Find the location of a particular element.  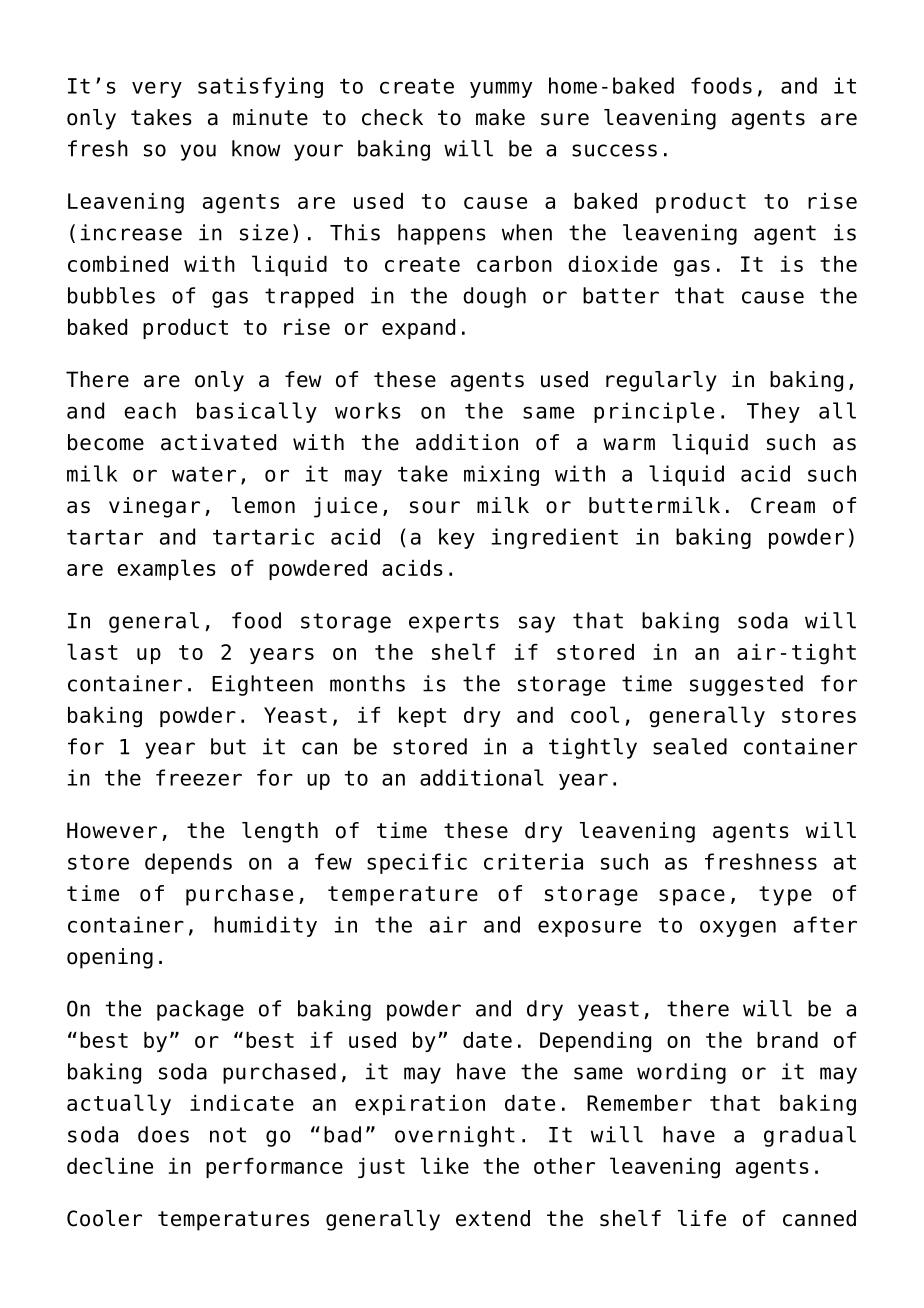

type is located at coordinates (785, 896).
